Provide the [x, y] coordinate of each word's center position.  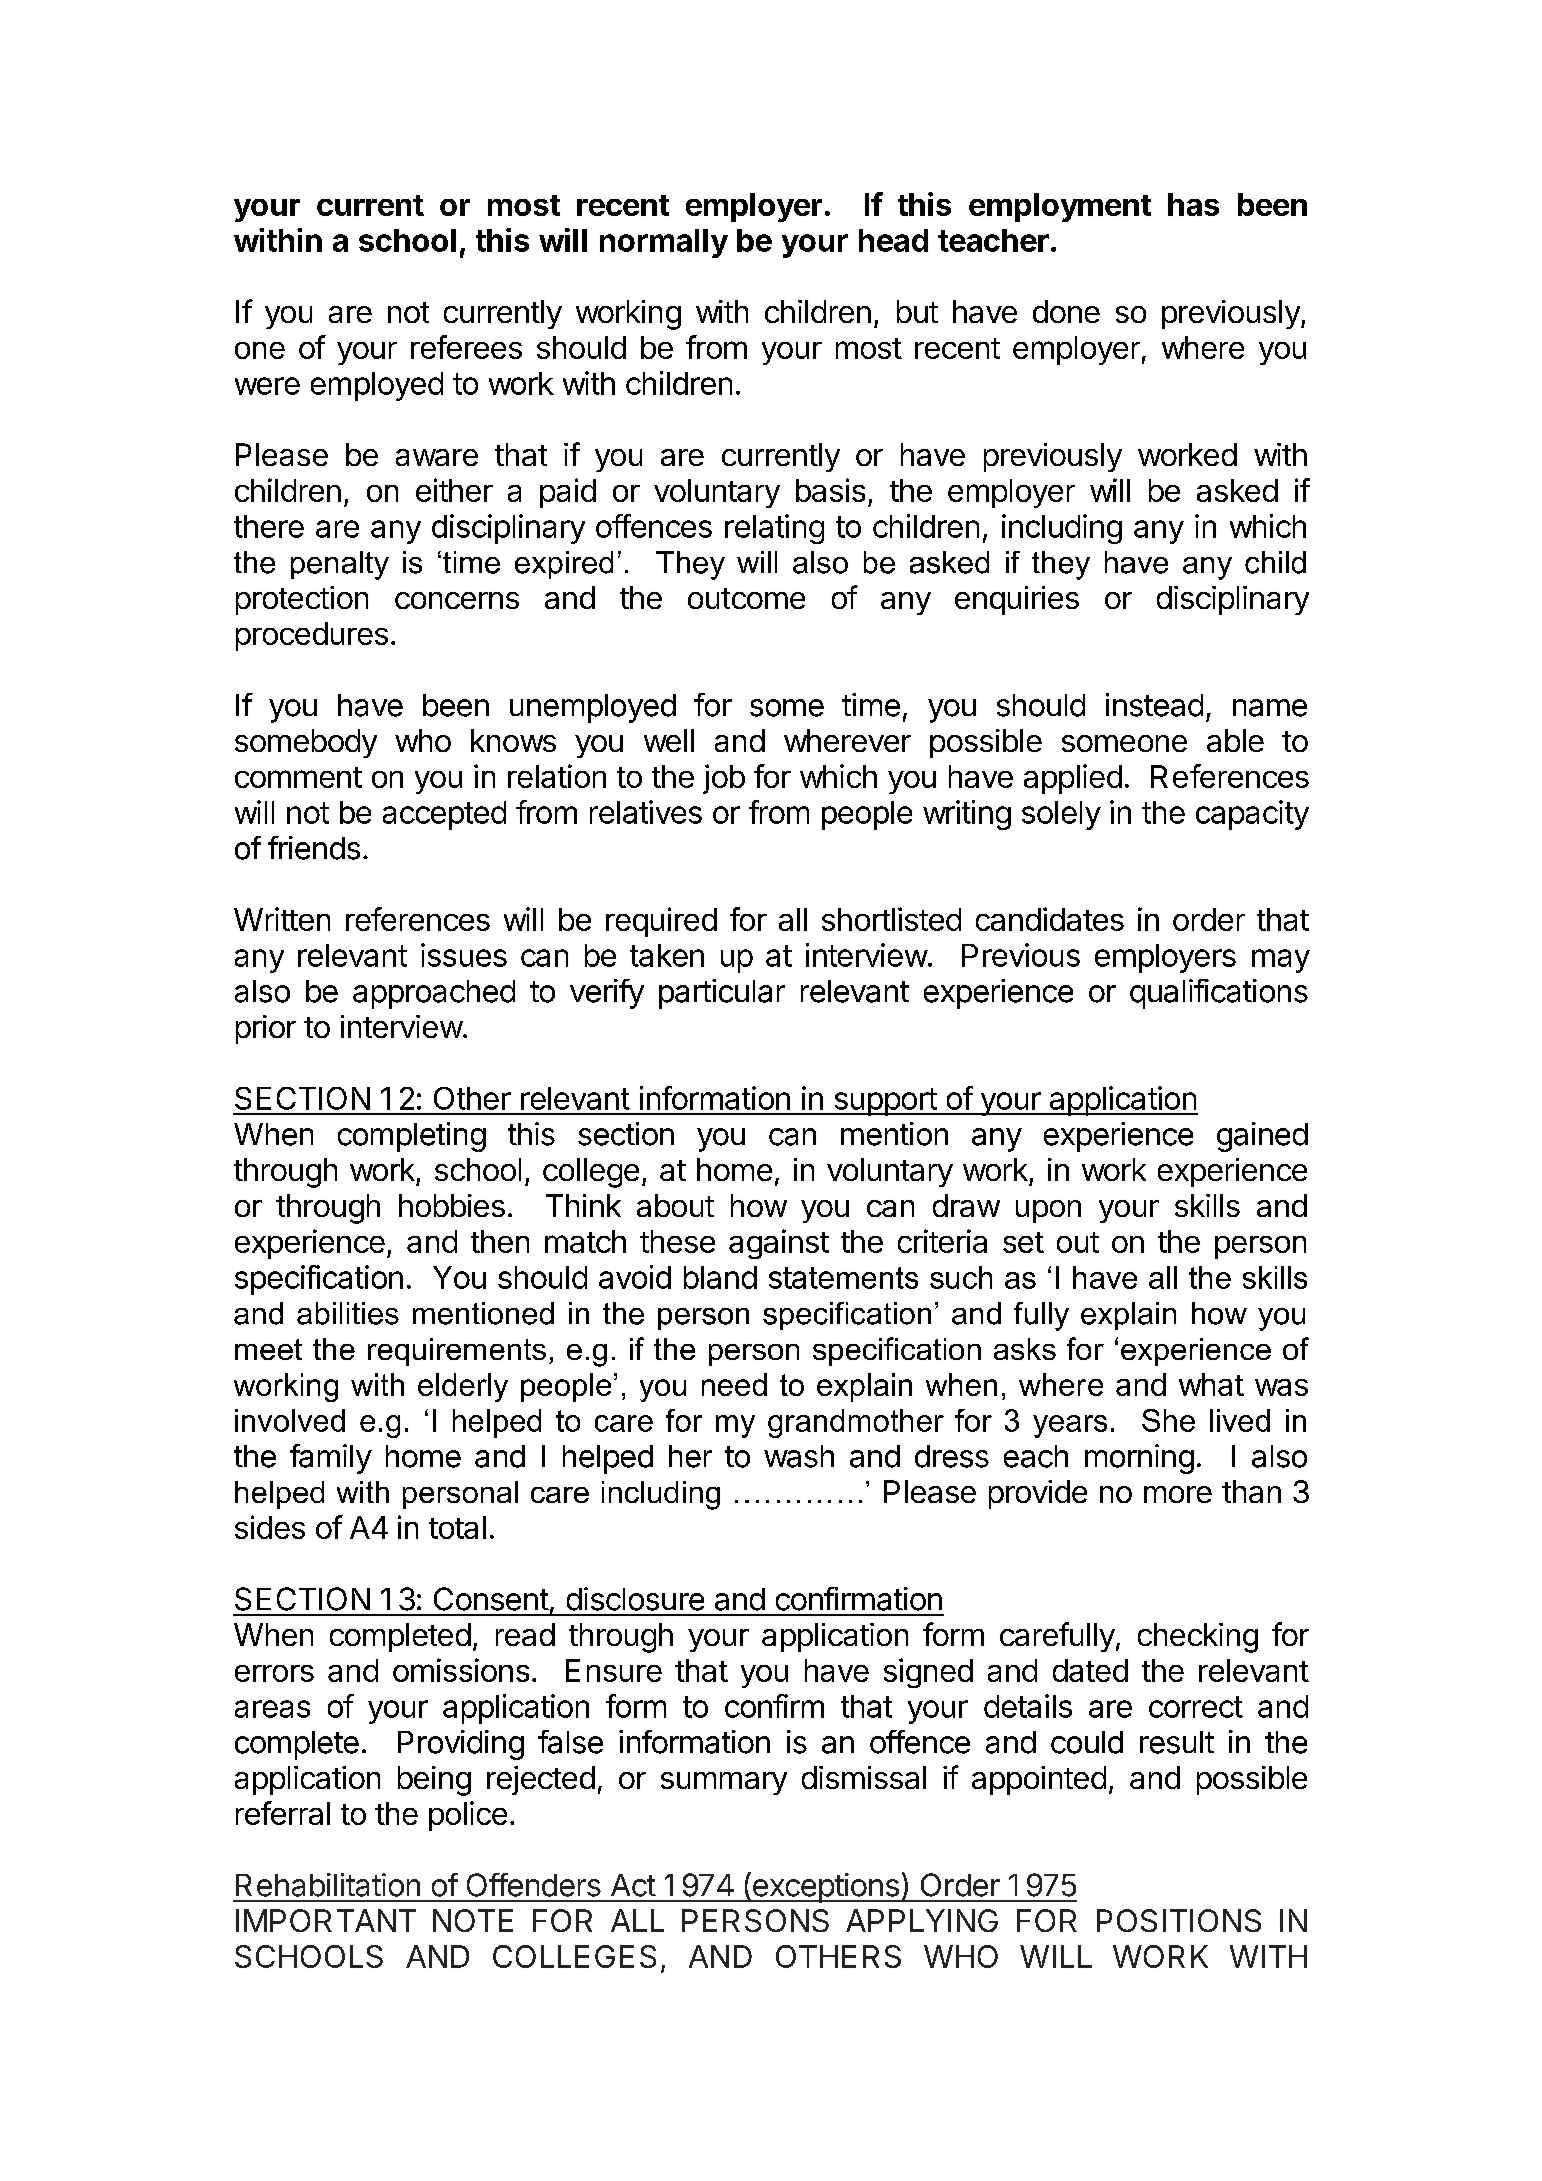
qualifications [1219, 994]
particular [722, 994]
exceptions [825, 1887]
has [1193, 204]
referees [466, 347]
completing [412, 1137]
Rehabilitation [328, 1885]
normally [664, 243]
